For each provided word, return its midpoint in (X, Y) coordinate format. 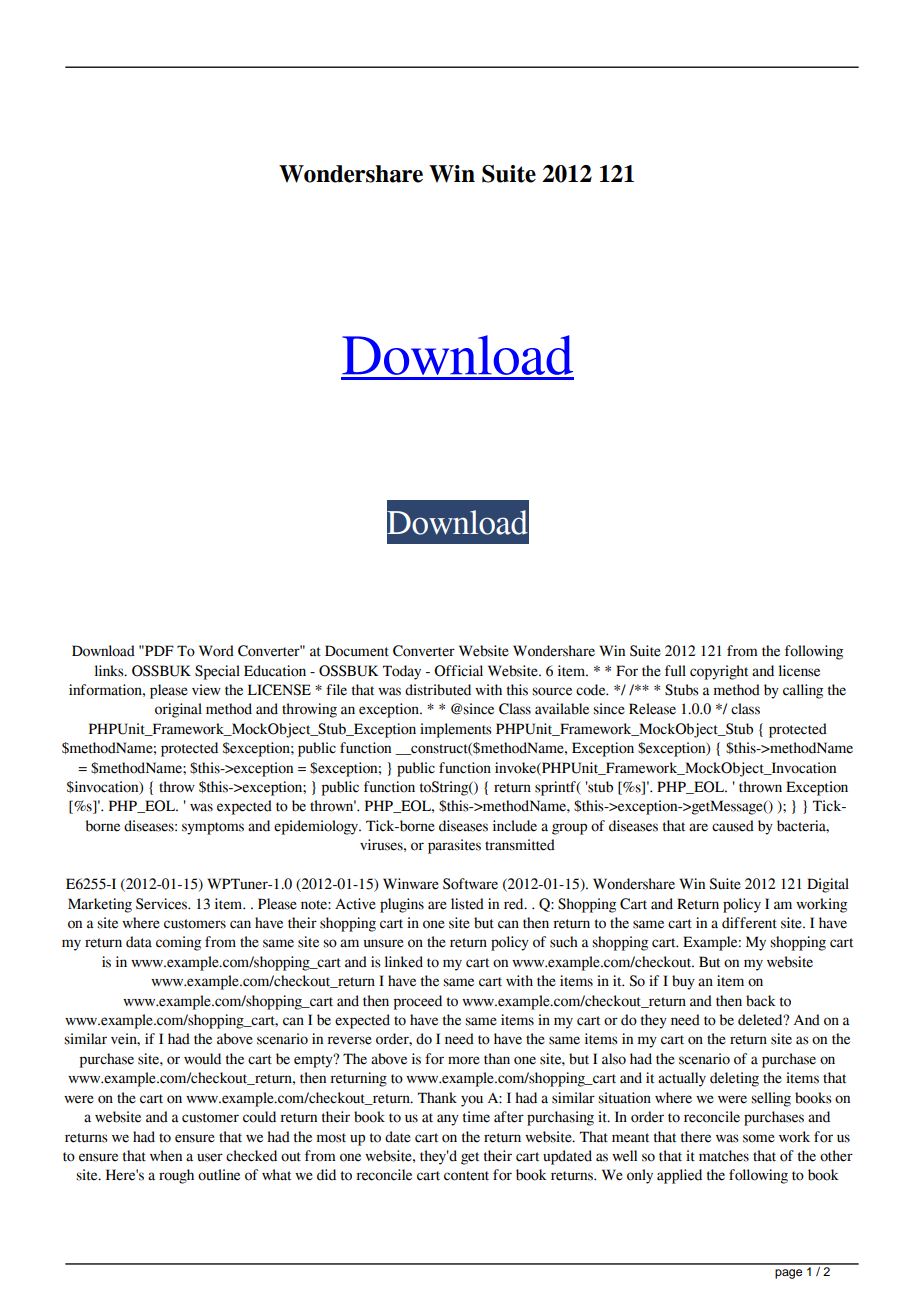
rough (176, 1176)
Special (217, 672)
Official (458, 671)
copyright (719, 672)
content (466, 1176)
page (788, 1274)
